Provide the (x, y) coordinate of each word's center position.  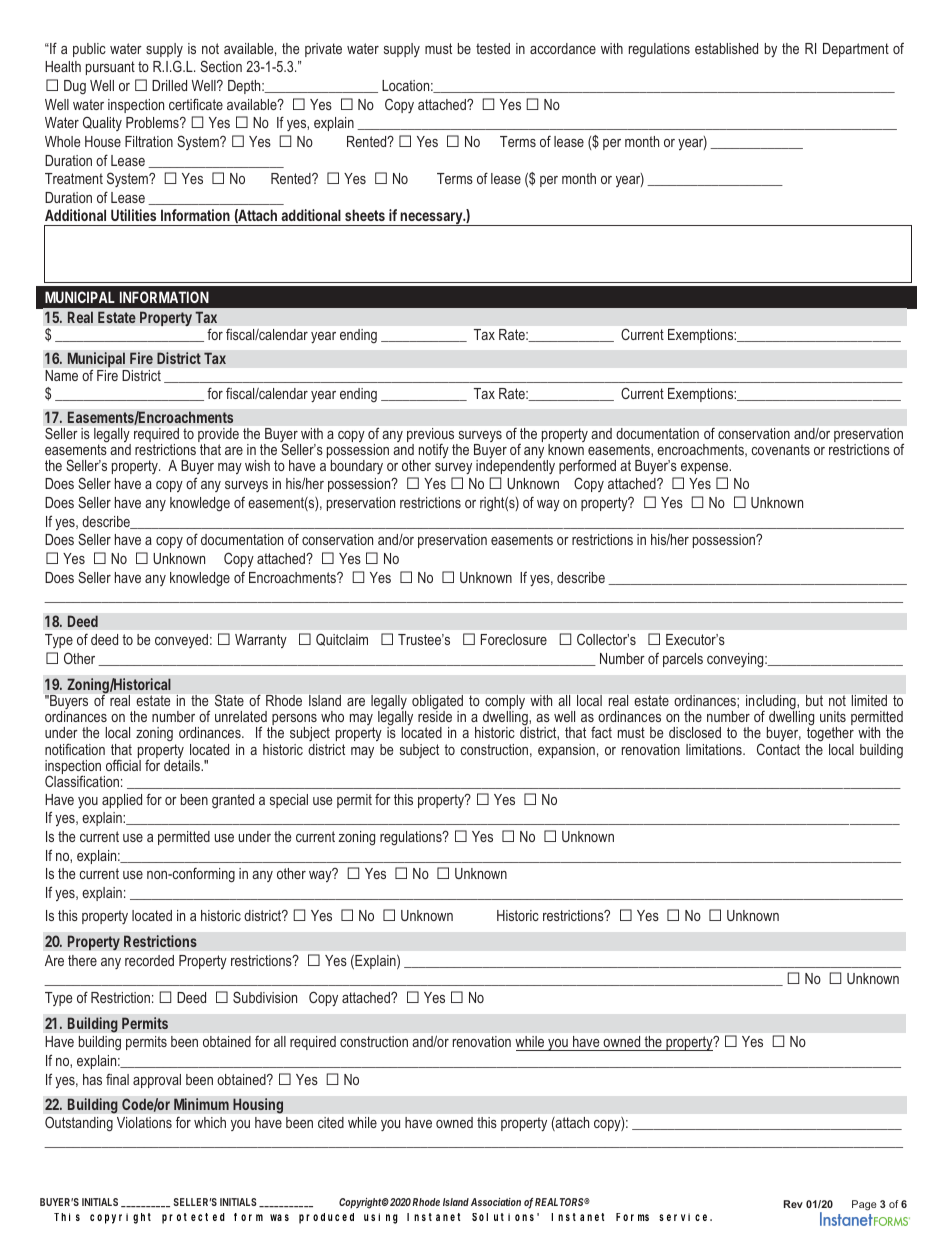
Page (864, 1205)
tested (493, 48)
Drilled (169, 85)
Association (496, 1202)
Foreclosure (514, 639)
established (726, 48)
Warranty (261, 641)
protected (193, 1218)
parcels (683, 660)
